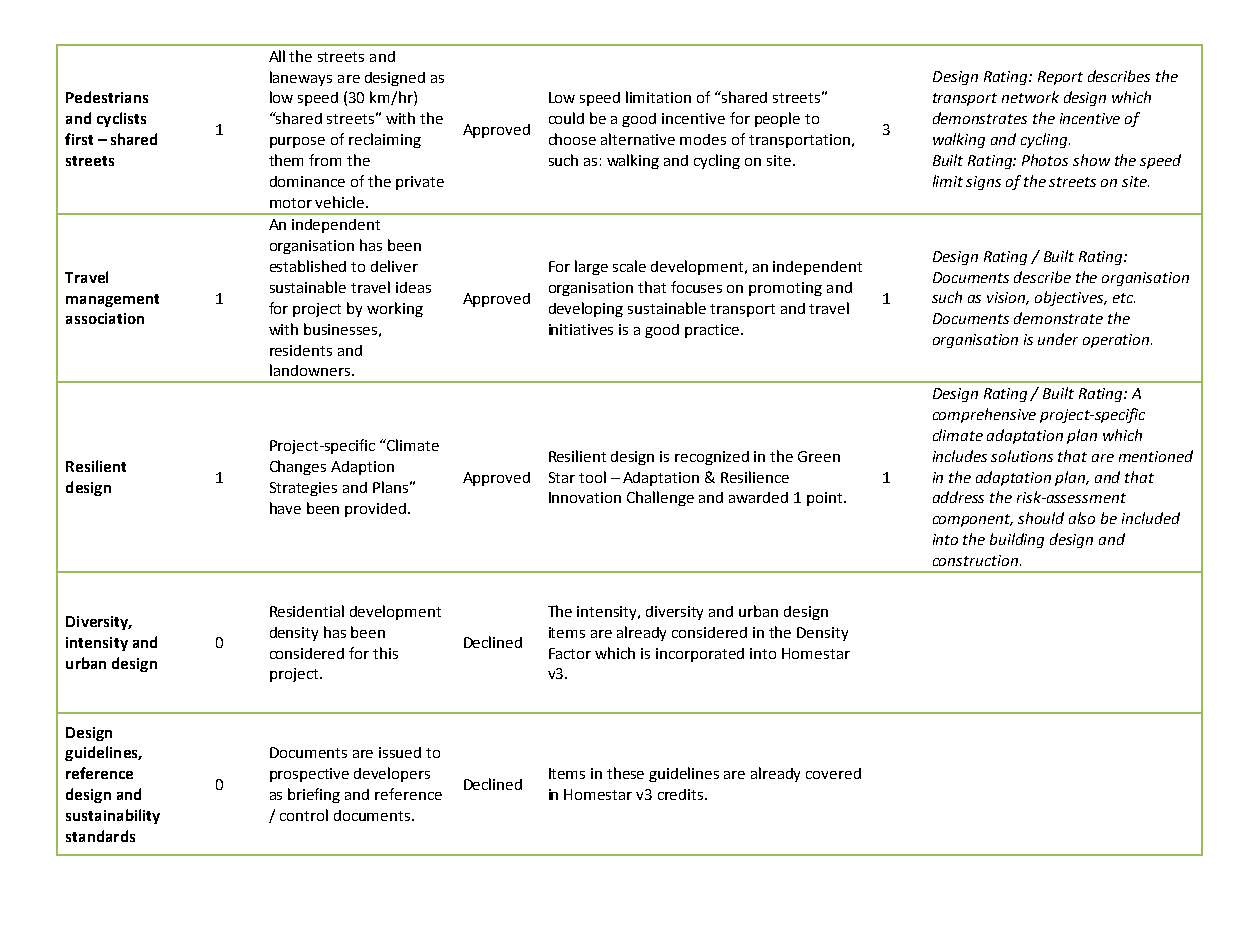 This screenshot has width=1233, height=952. What do you see at coordinates (1022, 456) in the screenshot?
I see `solutions` at bounding box center [1022, 456].
